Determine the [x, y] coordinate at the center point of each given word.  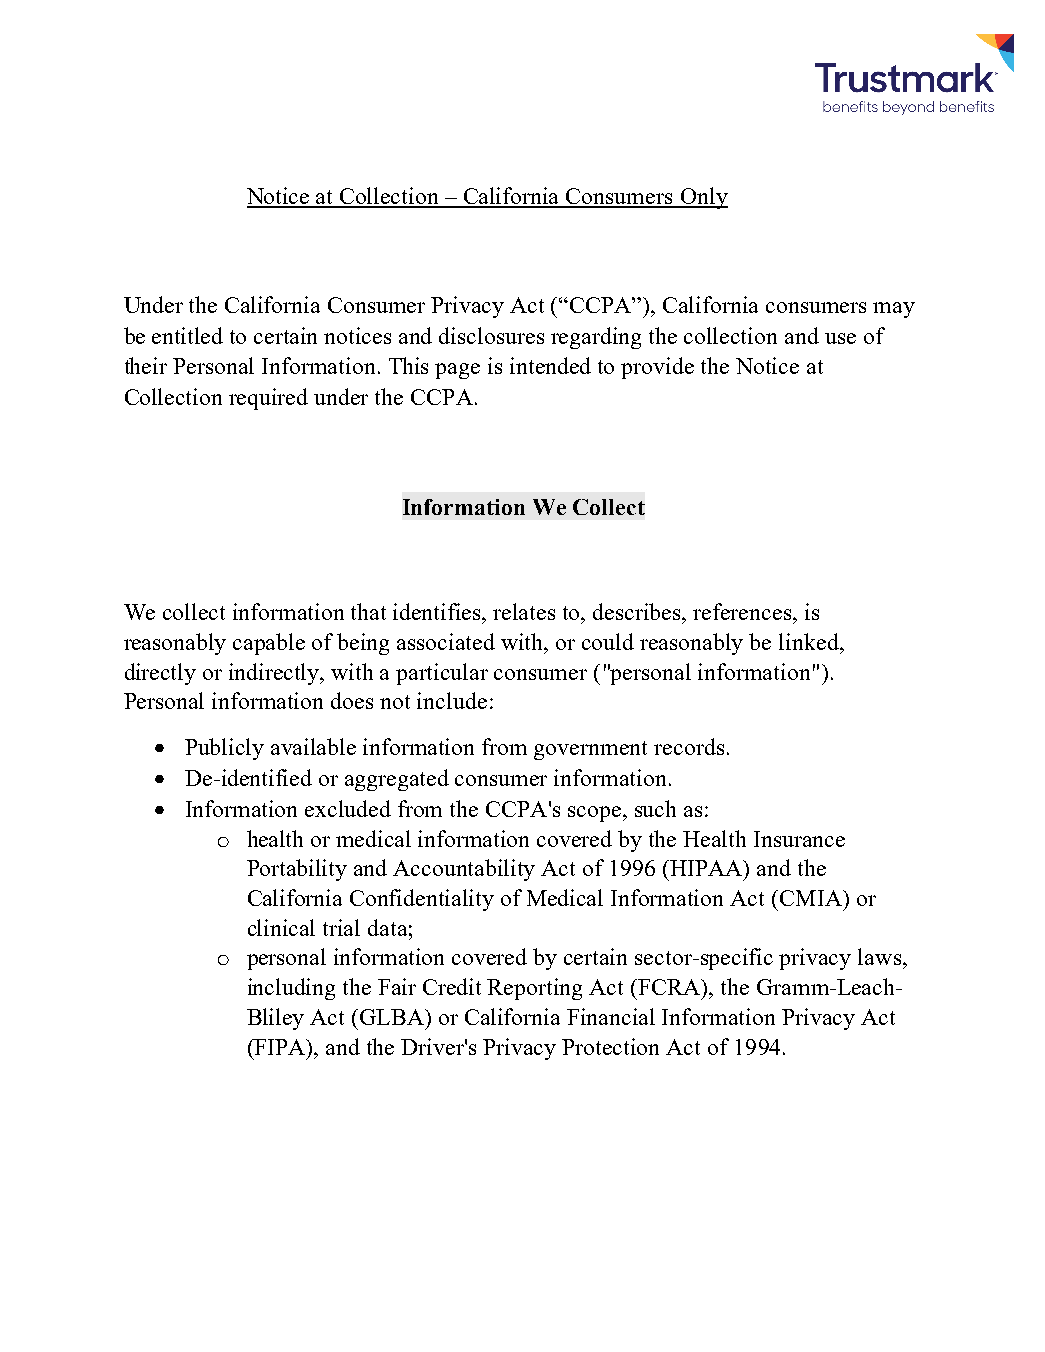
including [291, 989]
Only [703, 198]
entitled [187, 335]
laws [879, 956]
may [894, 310]
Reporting [534, 989]
